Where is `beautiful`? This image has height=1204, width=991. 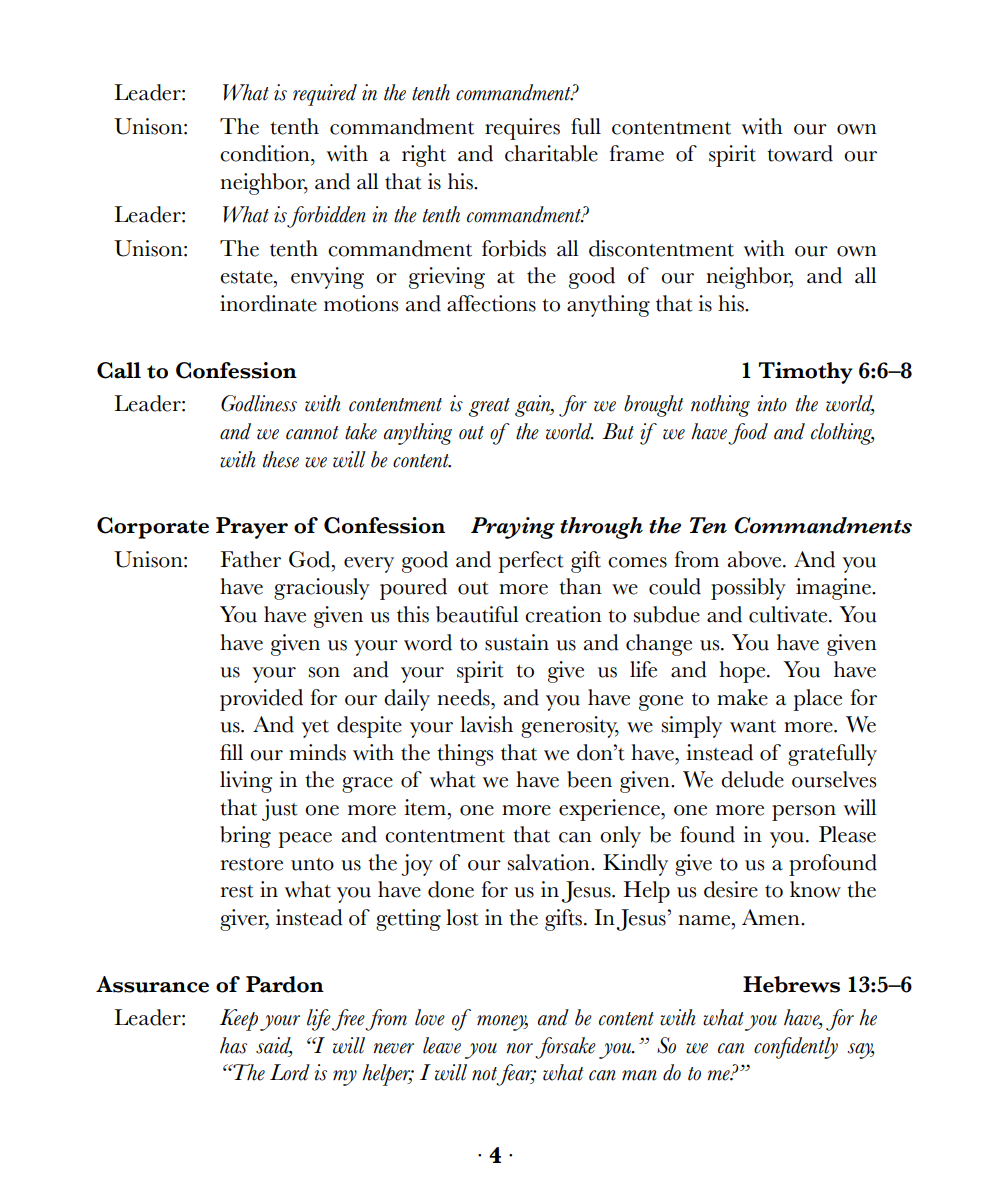 beautiful is located at coordinates (477, 614).
